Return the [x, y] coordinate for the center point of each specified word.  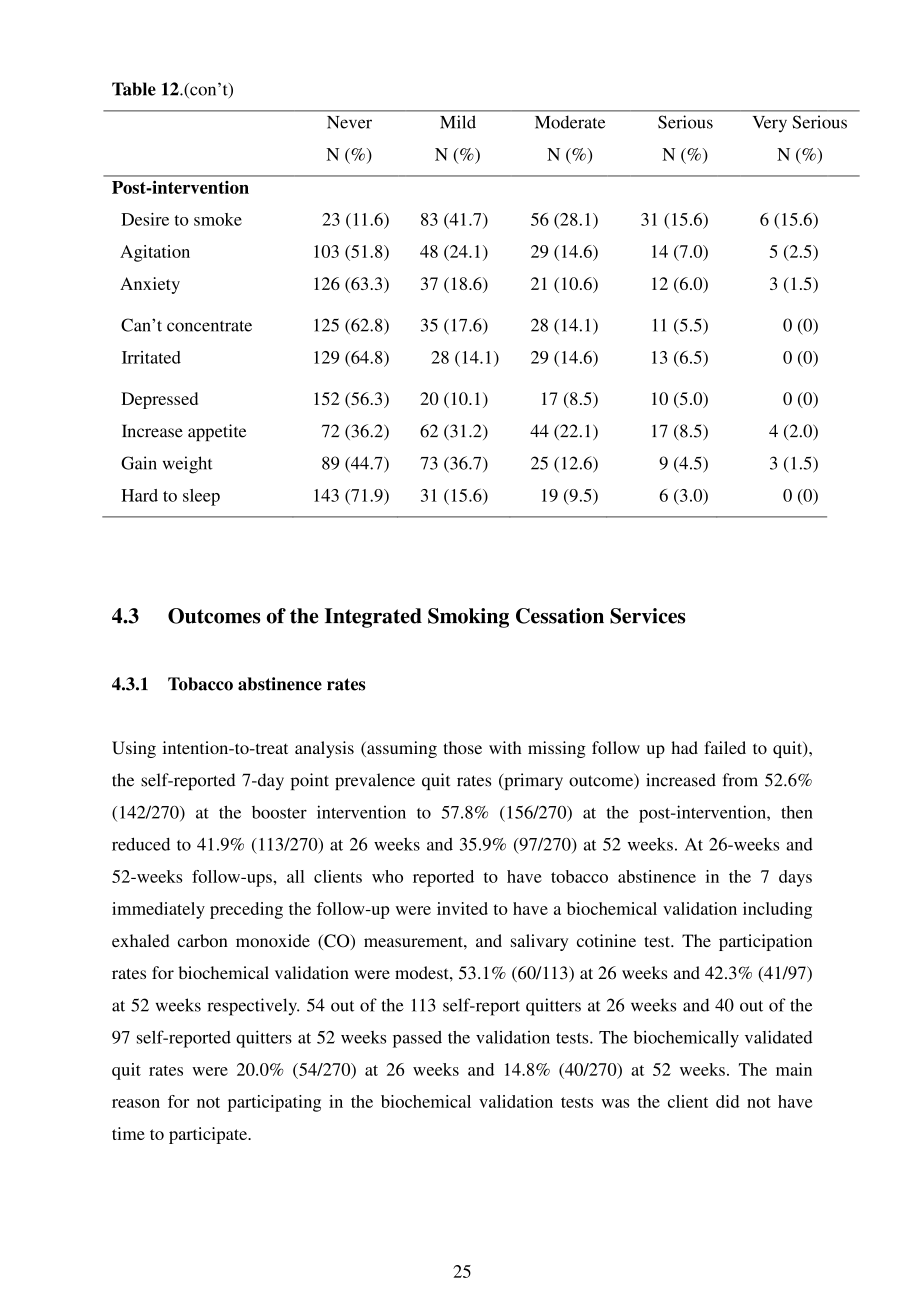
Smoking [468, 618]
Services [647, 616]
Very [770, 124]
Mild [458, 122]
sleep [201, 497]
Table [134, 89]
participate [209, 1135]
